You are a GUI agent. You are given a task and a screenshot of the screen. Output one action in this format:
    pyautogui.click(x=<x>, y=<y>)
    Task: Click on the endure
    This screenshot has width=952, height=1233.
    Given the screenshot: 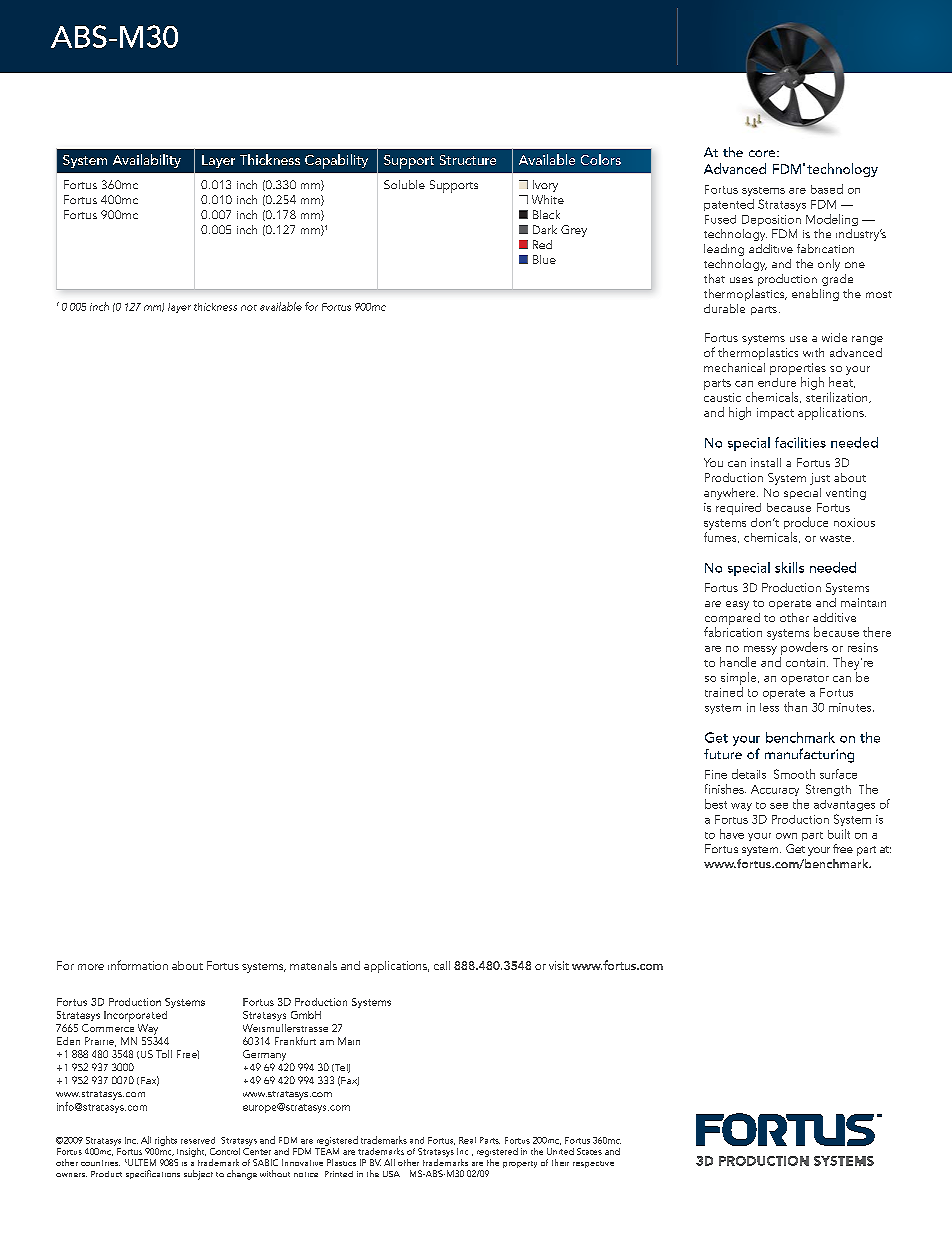 What is the action you would take?
    pyautogui.click(x=777, y=382)
